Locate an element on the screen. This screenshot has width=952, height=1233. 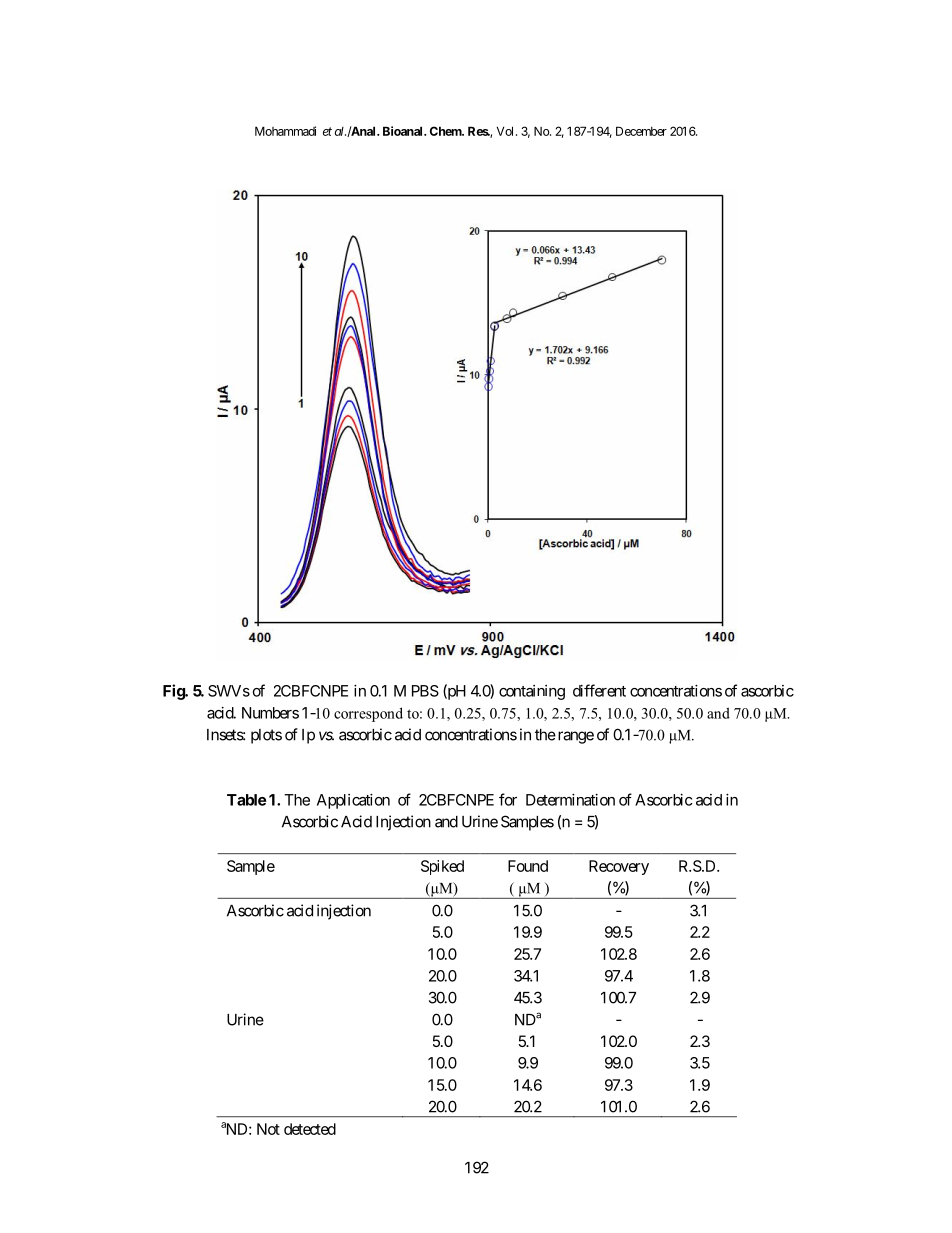
December is located at coordinates (641, 131).
